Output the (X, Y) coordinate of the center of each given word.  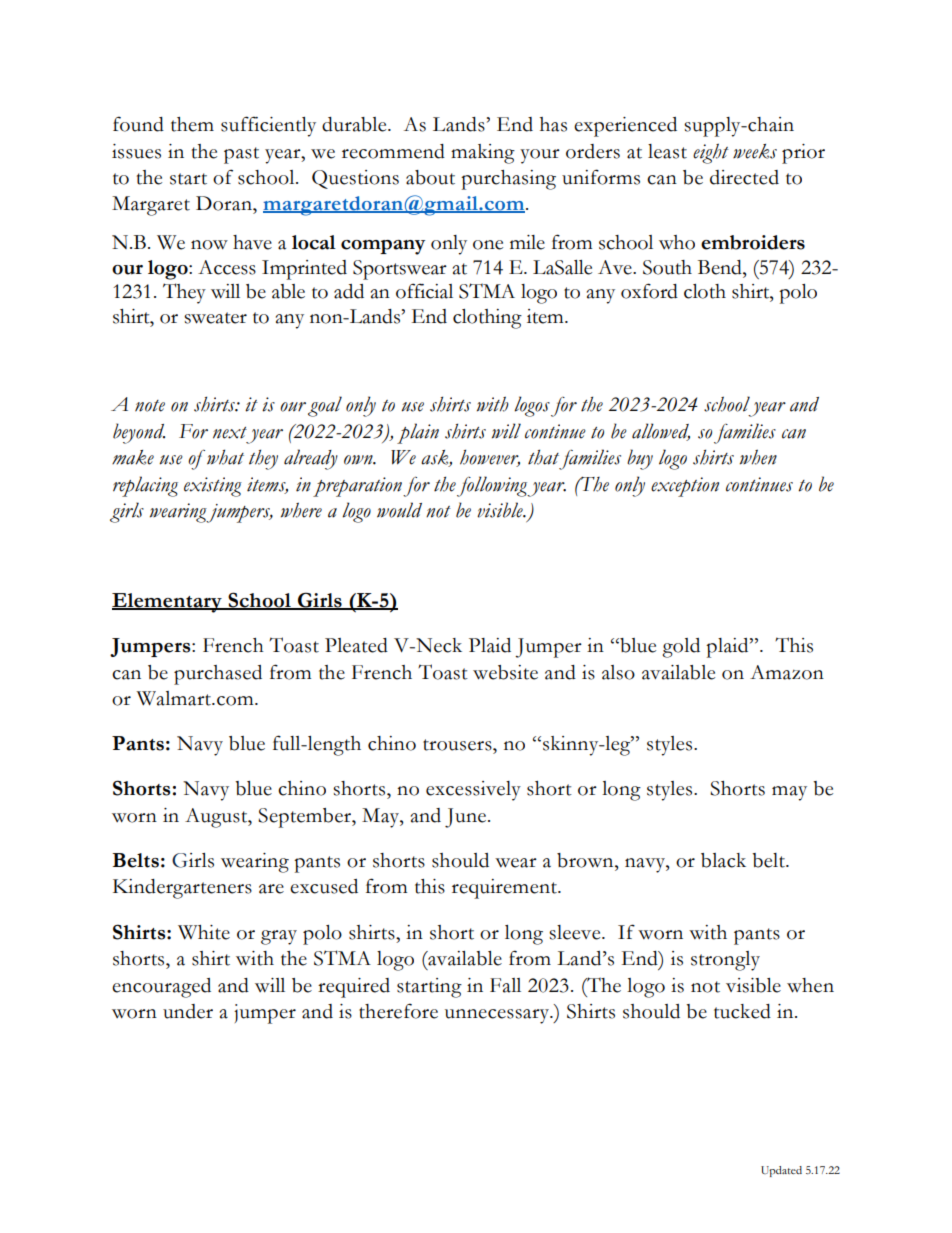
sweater (215, 318)
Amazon (787, 672)
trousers (458, 745)
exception (685, 487)
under (188, 1011)
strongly (725, 961)
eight (711, 153)
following (493, 486)
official (424, 291)
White (204, 932)
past (241, 155)
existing (213, 487)
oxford (649, 291)
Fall (505, 985)
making (483, 154)
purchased (218, 675)
